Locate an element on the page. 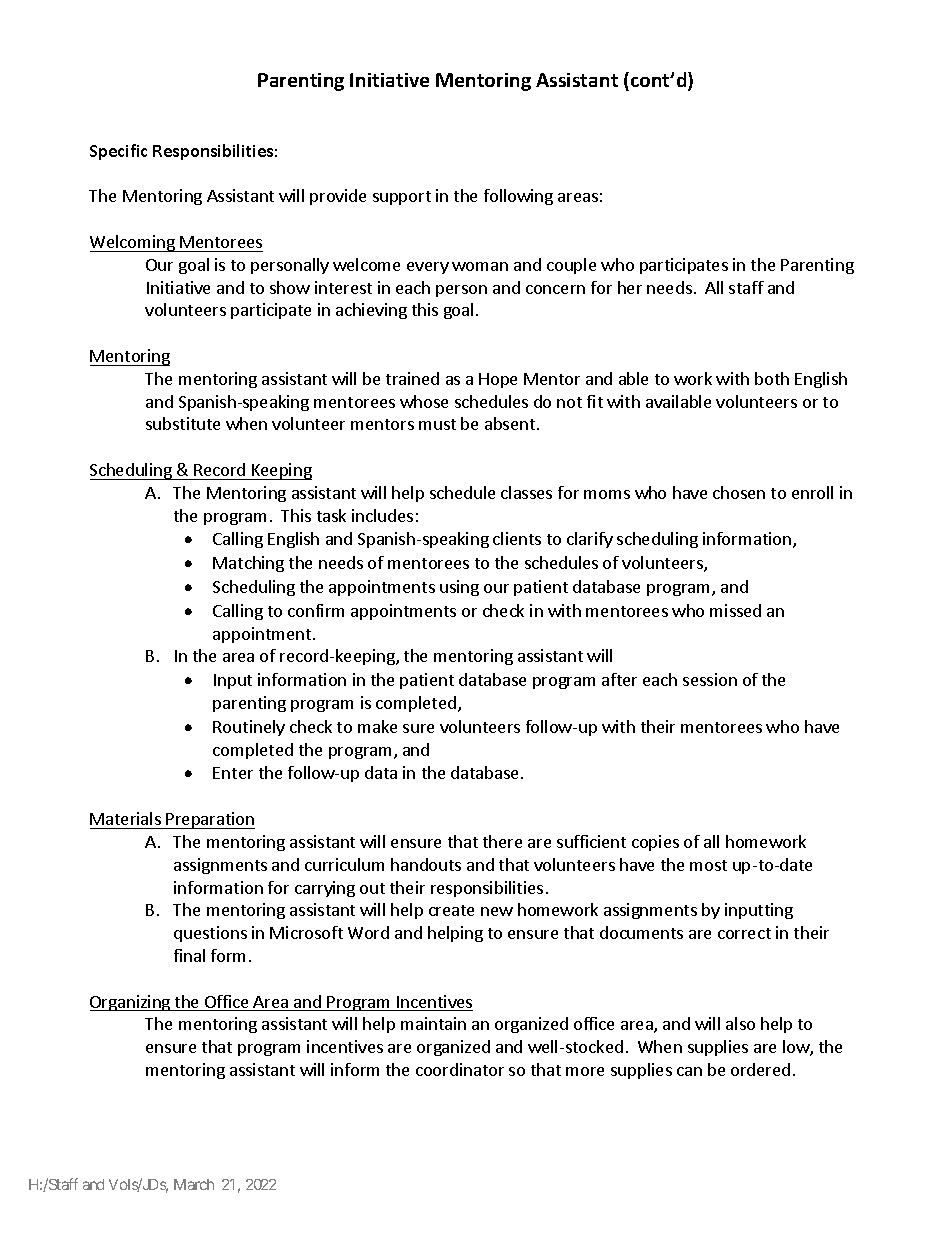 The width and height of the document is (952, 1233). support is located at coordinates (402, 198).
